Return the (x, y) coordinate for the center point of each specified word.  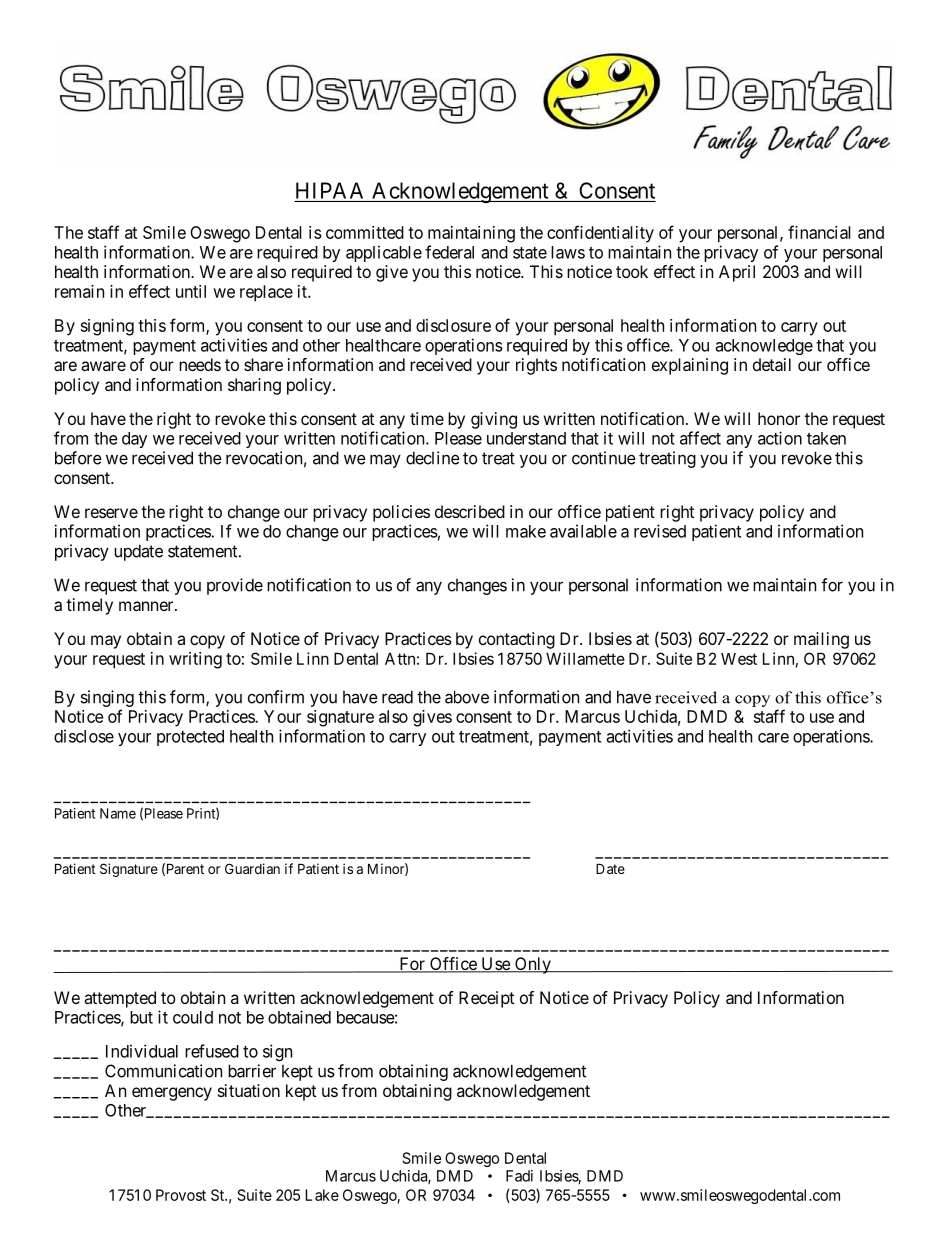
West (739, 659)
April (737, 273)
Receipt (486, 999)
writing (195, 660)
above (467, 697)
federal (449, 252)
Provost (181, 1195)
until (191, 291)
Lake (322, 1195)
